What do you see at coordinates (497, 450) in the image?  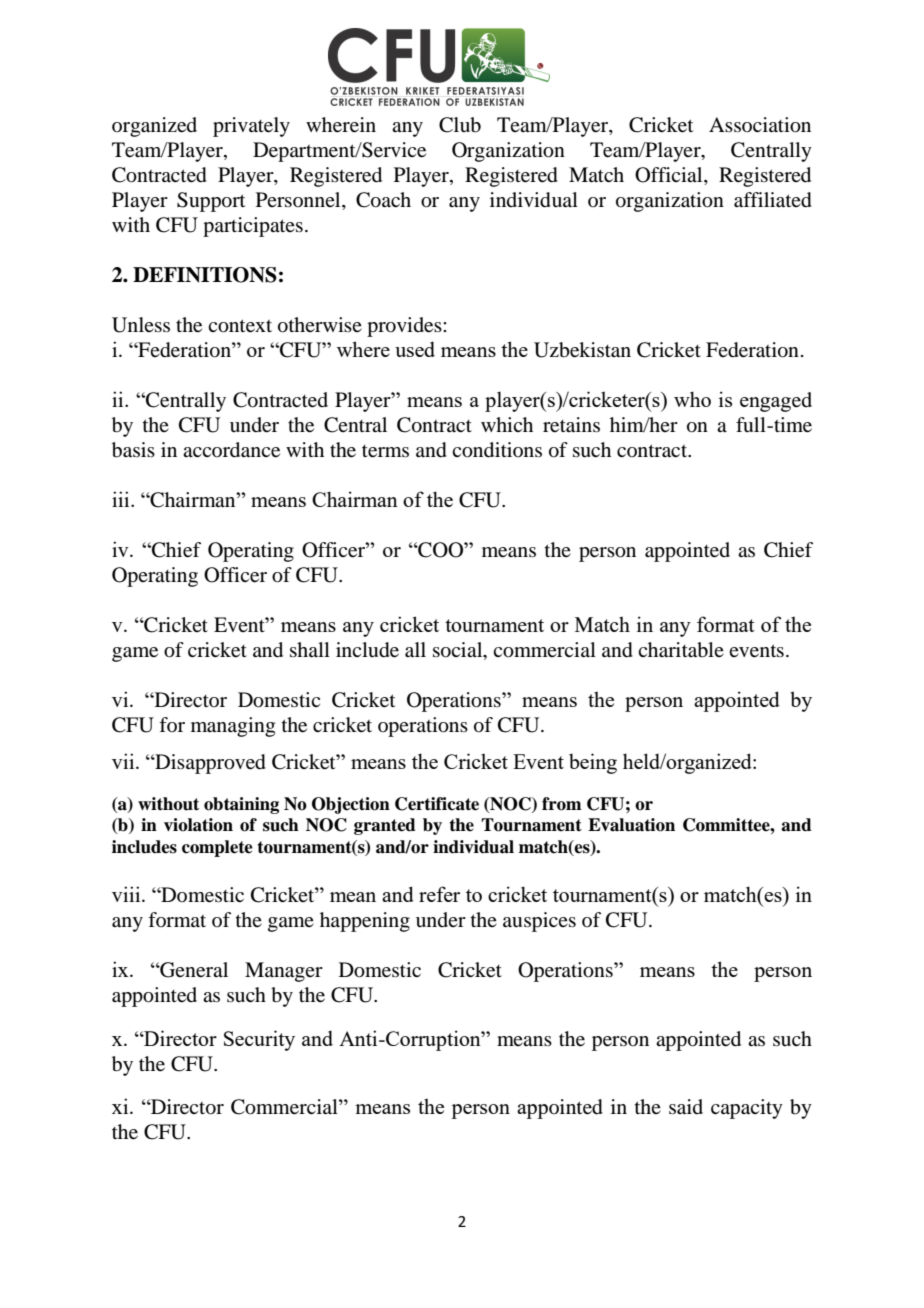 I see `conditions` at bounding box center [497, 450].
